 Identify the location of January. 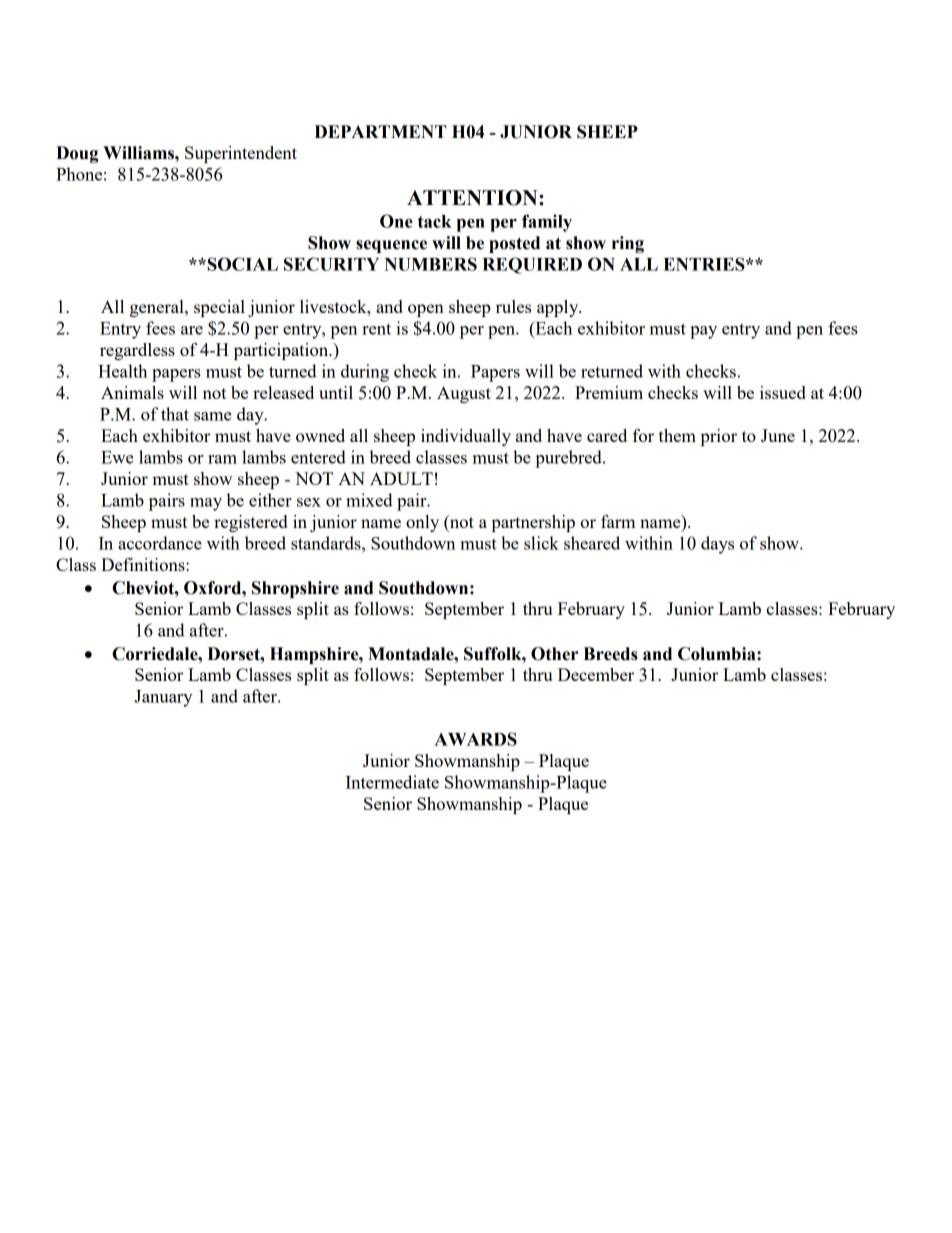
(163, 698).
